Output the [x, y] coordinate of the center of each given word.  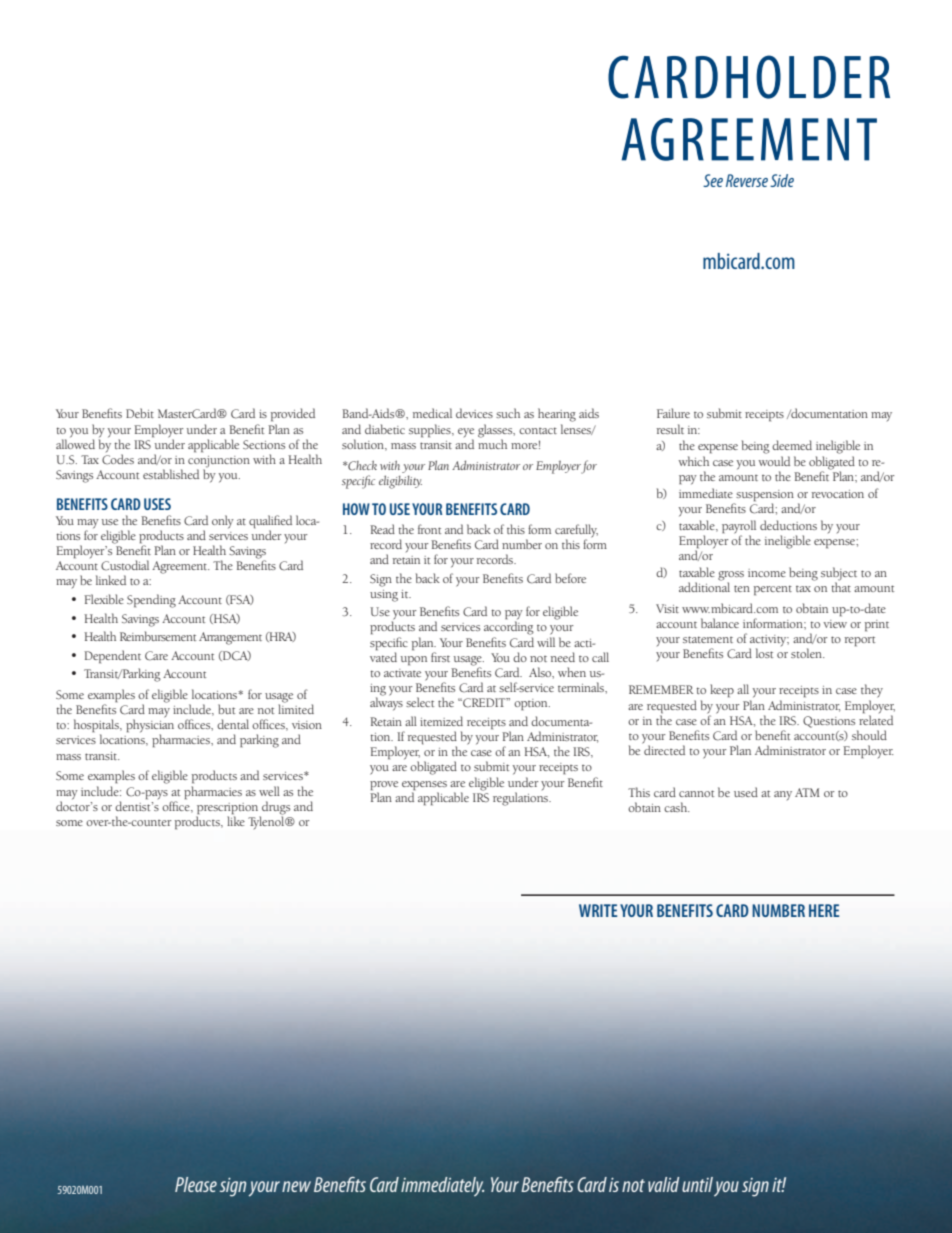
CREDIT [484, 703]
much [492, 443]
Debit [140, 413]
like [236, 821]
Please [196, 1184]
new [296, 1186]
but [226, 709]
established [171, 474]
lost [764, 653]
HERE [824, 910]
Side [782, 180]
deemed [792, 445]
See [713, 180]
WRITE [598, 910]
